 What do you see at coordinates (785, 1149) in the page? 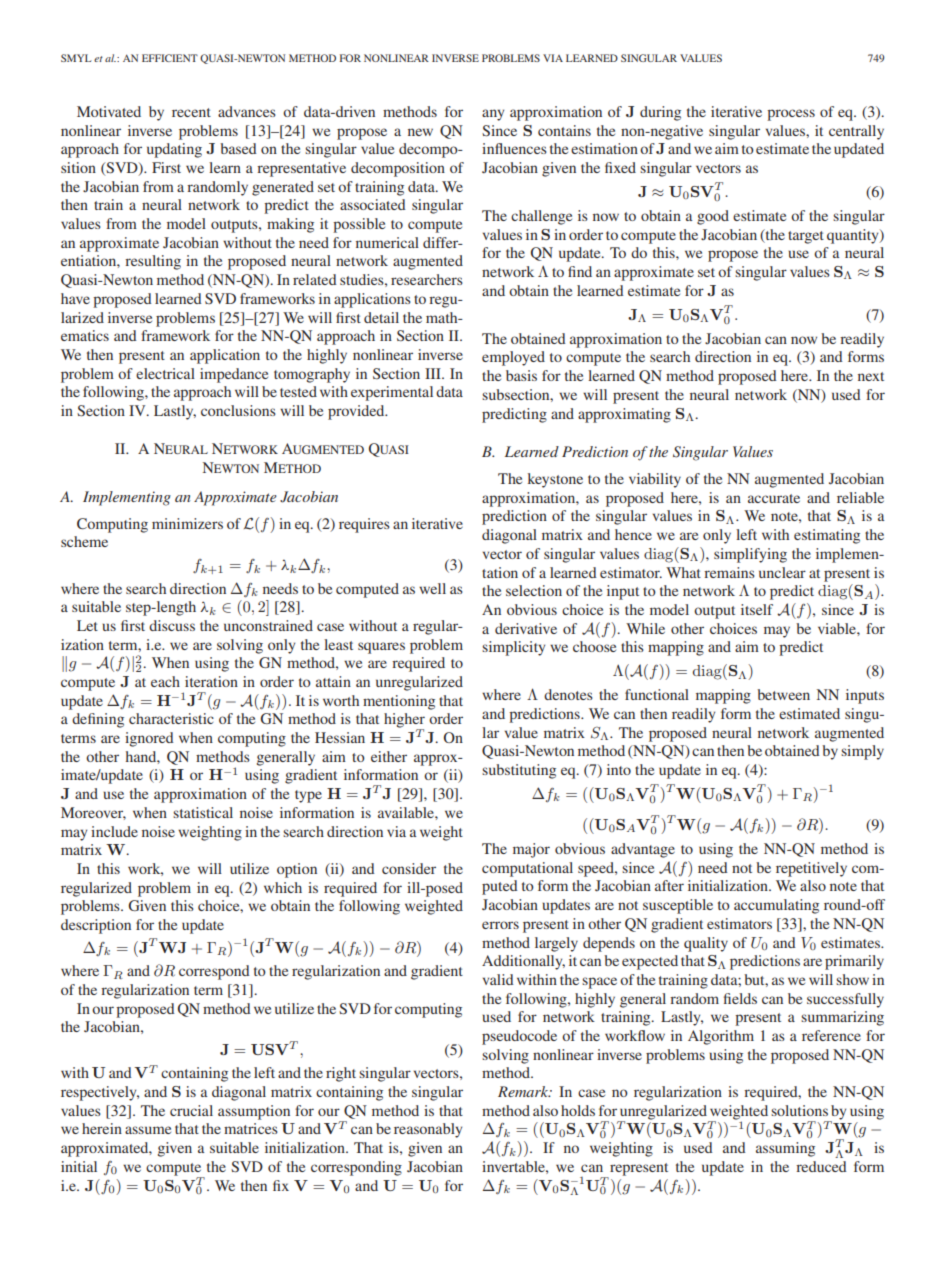
I see `assuming` at bounding box center [785, 1149].
